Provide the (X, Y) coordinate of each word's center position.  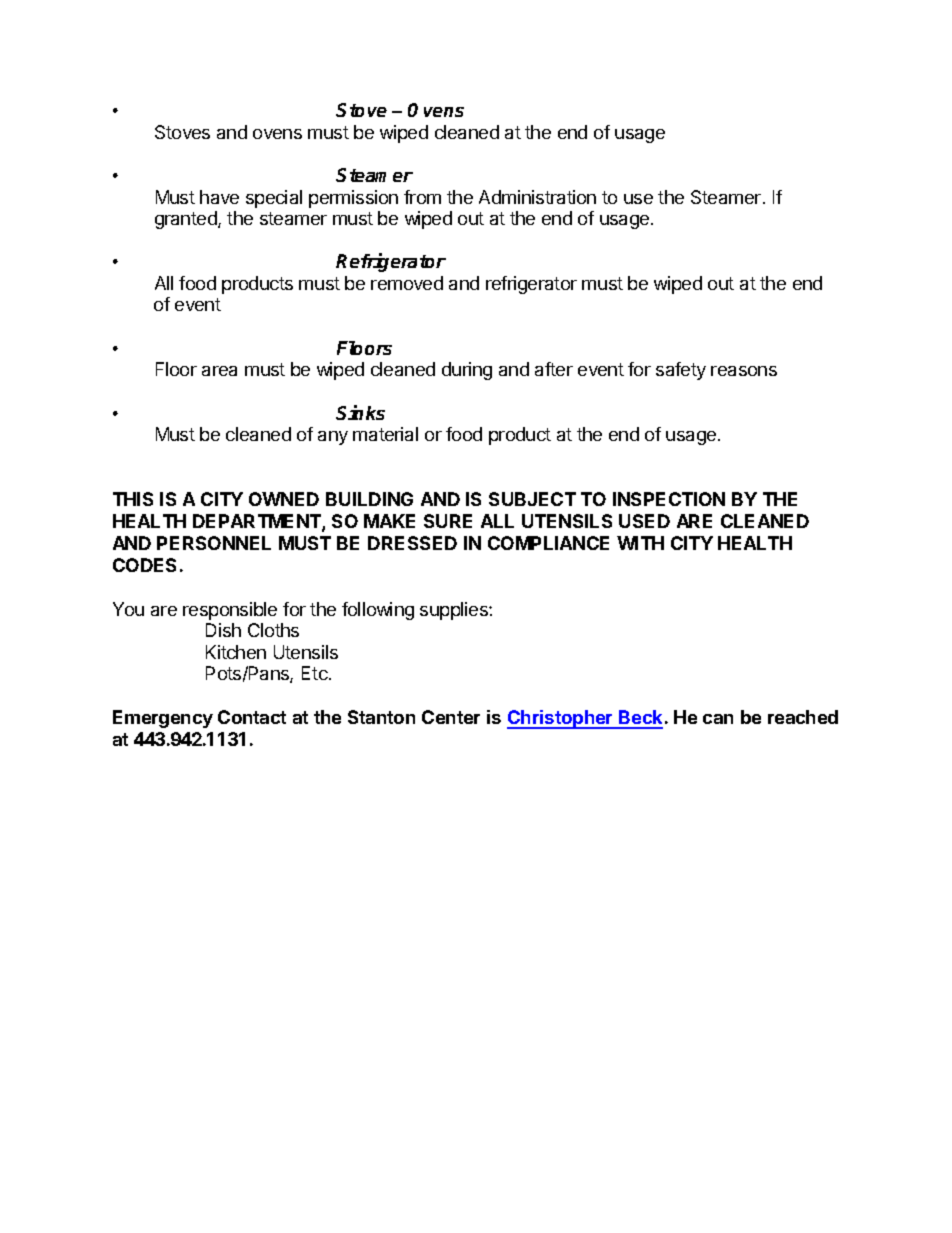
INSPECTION (669, 499)
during (467, 371)
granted (187, 220)
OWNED (284, 499)
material (385, 434)
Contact (252, 717)
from (422, 197)
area (219, 371)
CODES (144, 565)
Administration (537, 197)
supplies (455, 611)
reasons (744, 371)
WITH (640, 543)
